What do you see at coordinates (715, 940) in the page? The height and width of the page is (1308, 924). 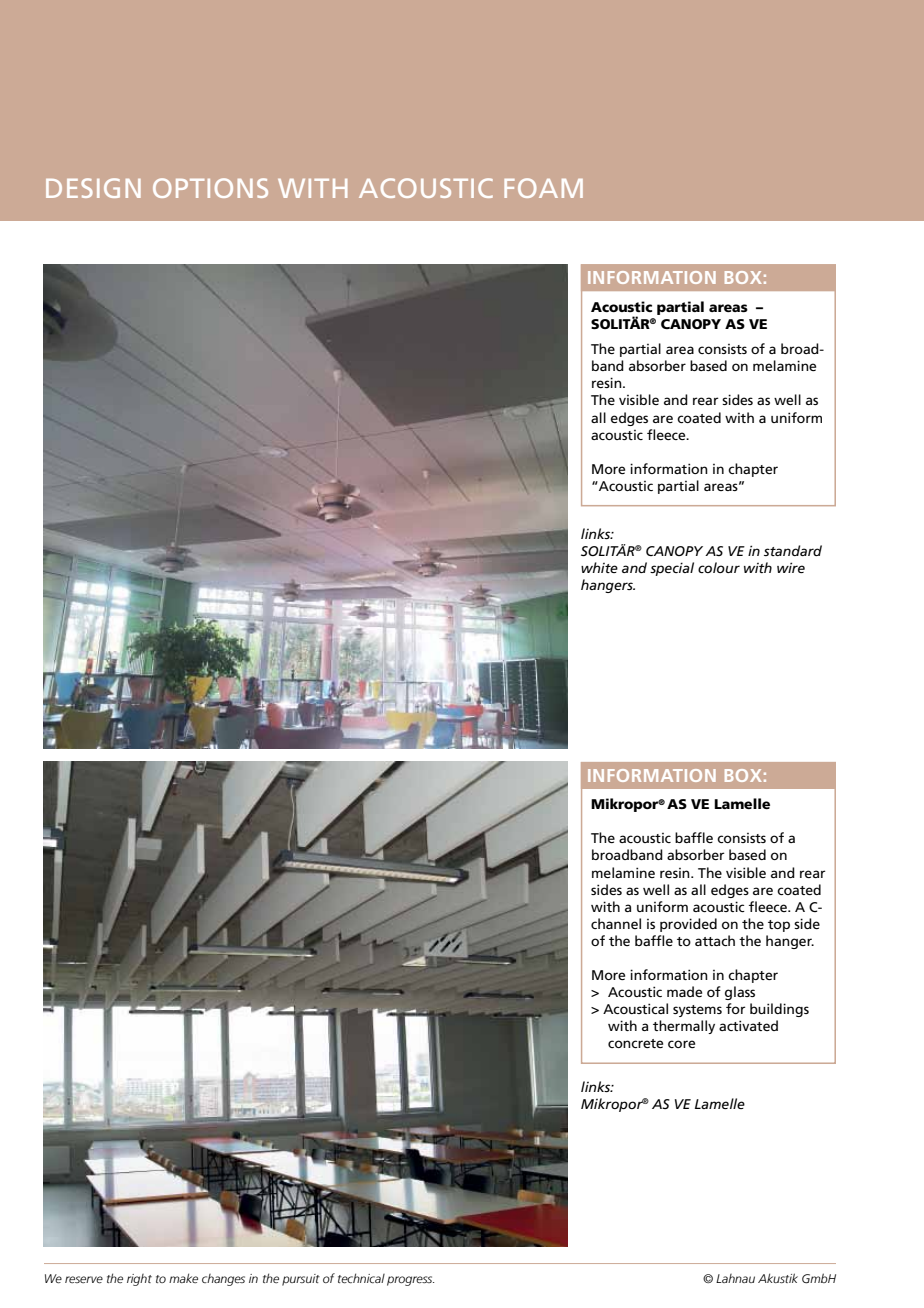 I see `attach` at bounding box center [715, 940].
